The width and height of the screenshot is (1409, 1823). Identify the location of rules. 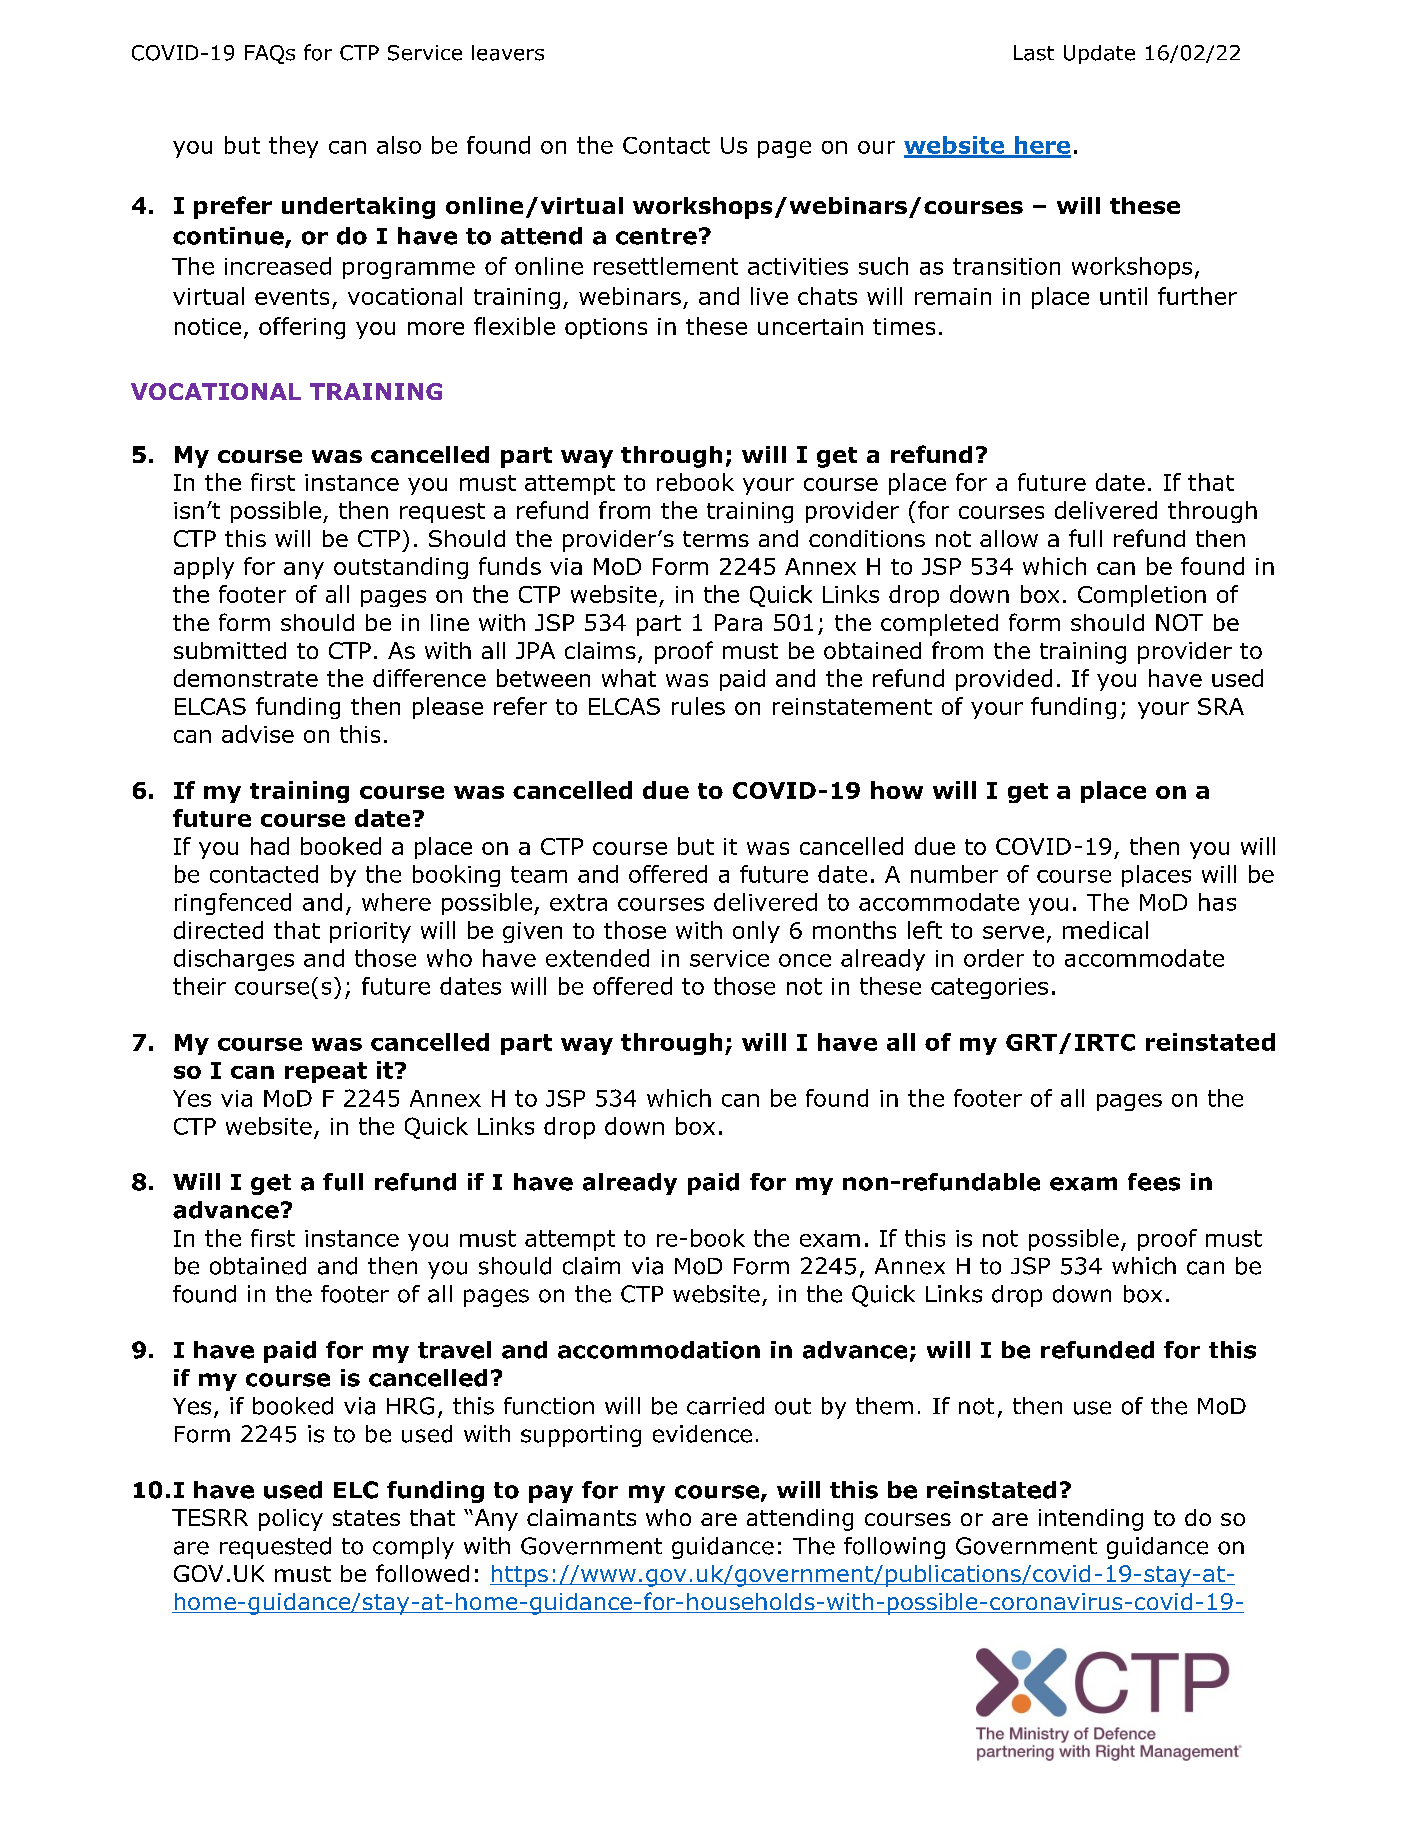
(698, 706).
